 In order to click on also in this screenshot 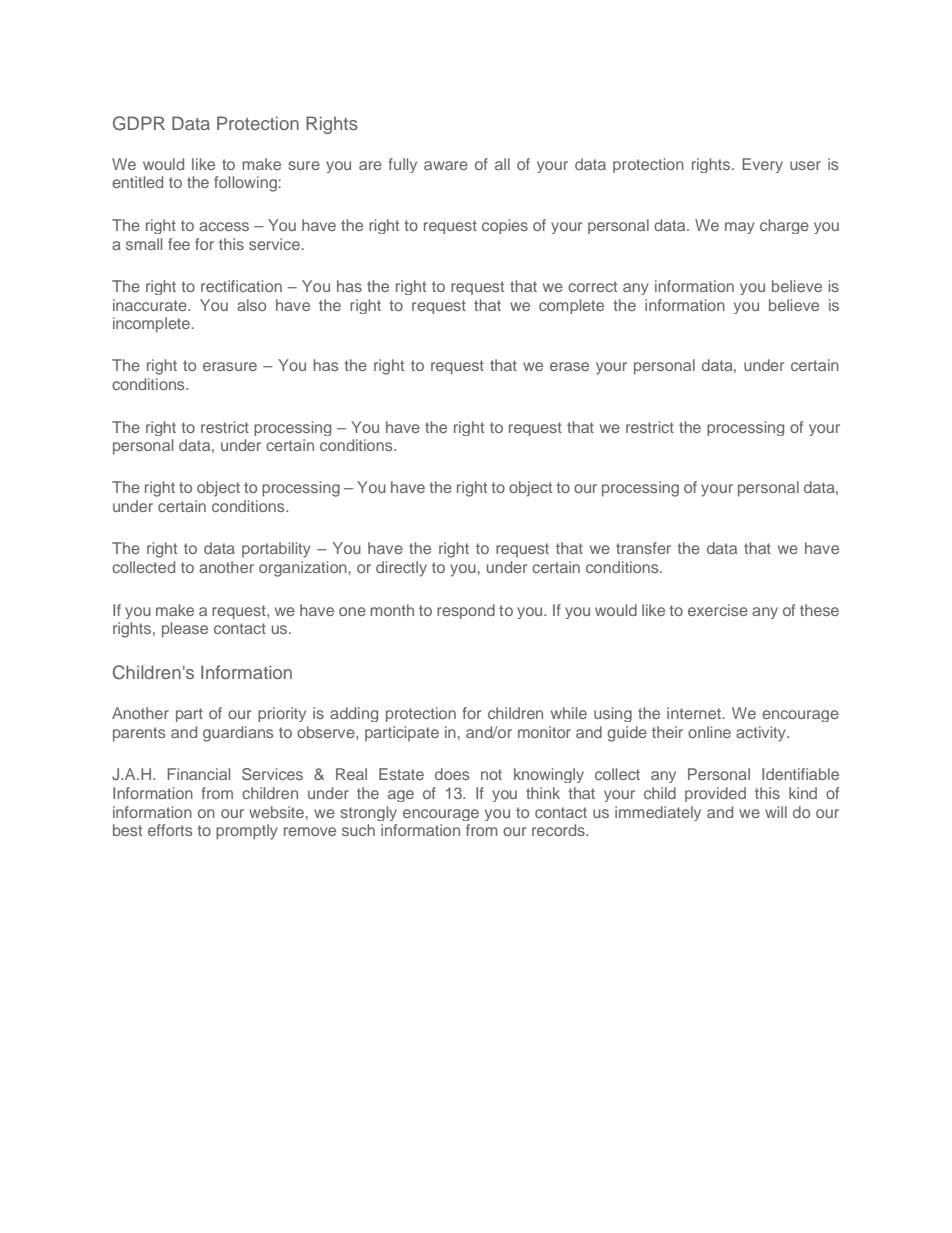, I will do `click(251, 305)`.
